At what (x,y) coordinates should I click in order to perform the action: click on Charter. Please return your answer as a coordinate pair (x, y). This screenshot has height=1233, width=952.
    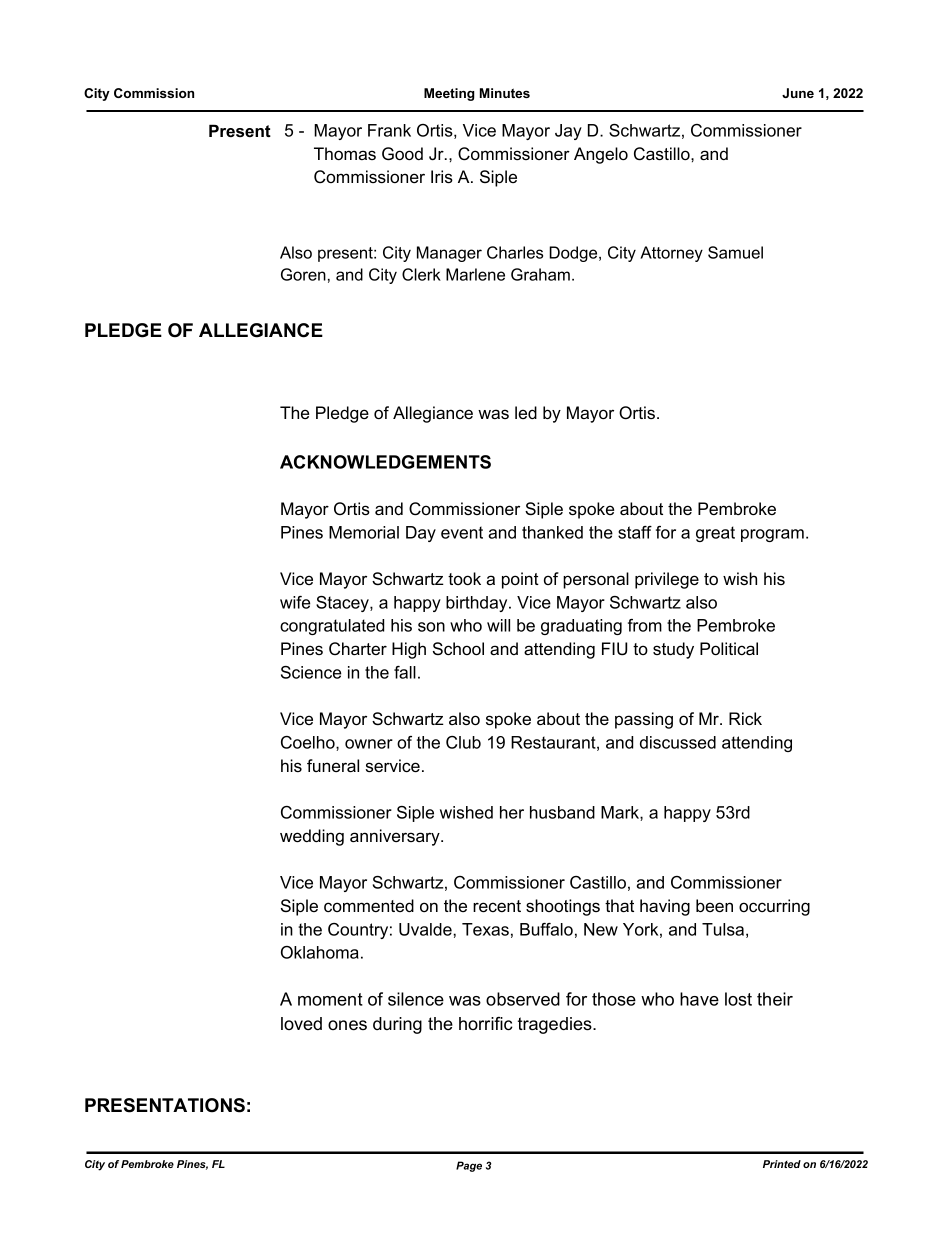
    Looking at the image, I should click on (358, 648).
